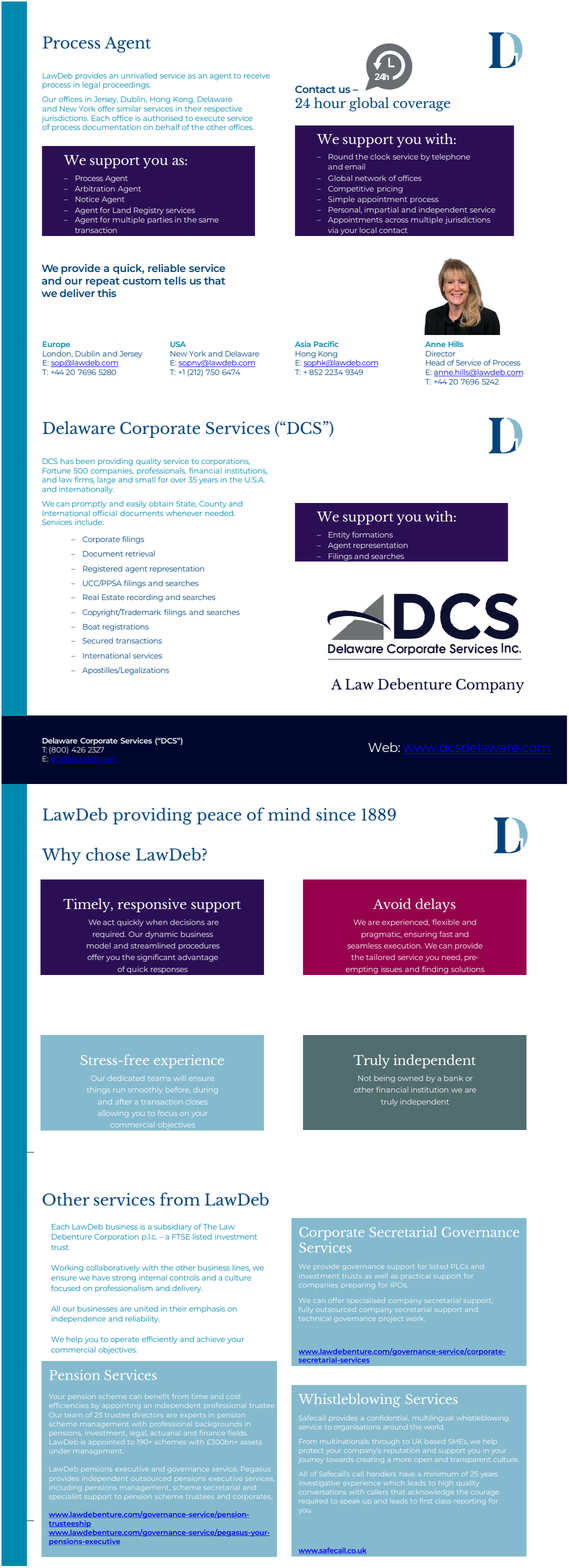 Image resolution: width=569 pixels, height=1568 pixels. Describe the element at coordinates (144, 1090) in the screenshot. I see `smoothly` at that location.
